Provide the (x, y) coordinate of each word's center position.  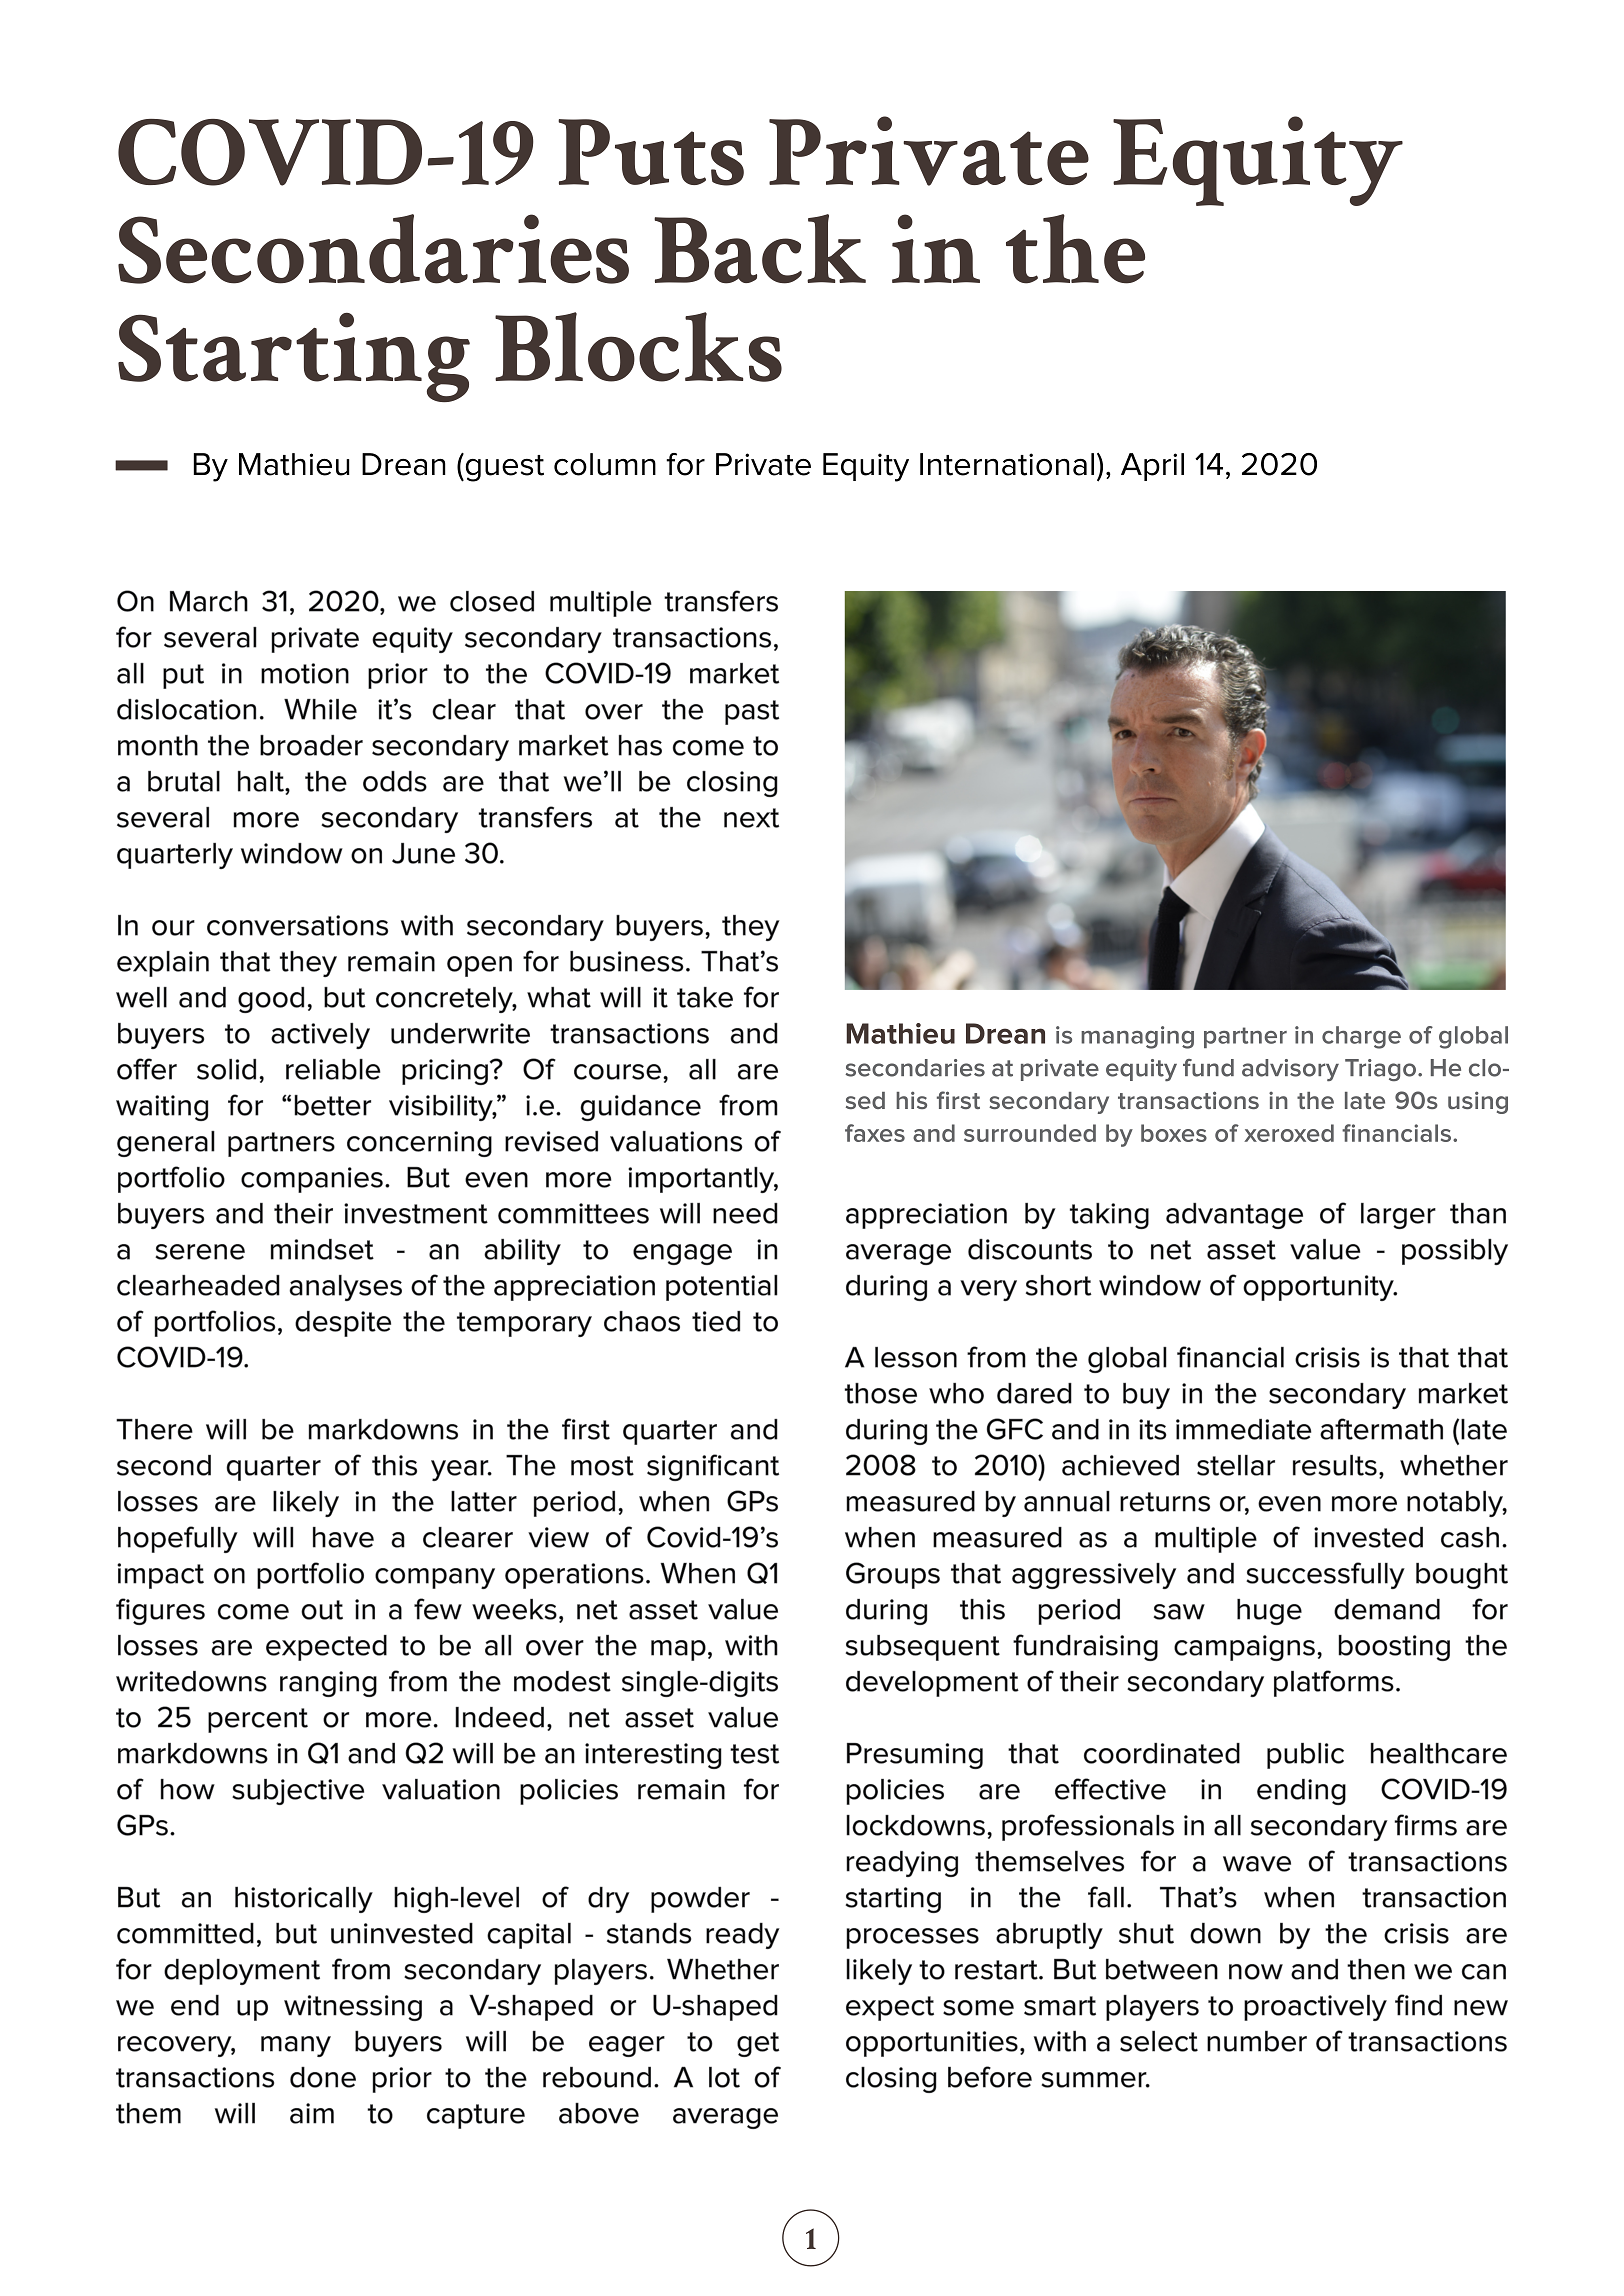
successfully (1325, 1575)
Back (760, 249)
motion (305, 673)
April (1152, 467)
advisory (1290, 1070)
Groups (893, 1575)
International (1007, 464)
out (322, 1610)
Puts (651, 152)
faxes (875, 1133)
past (752, 712)
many (296, 2046)
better (332, 1105)
